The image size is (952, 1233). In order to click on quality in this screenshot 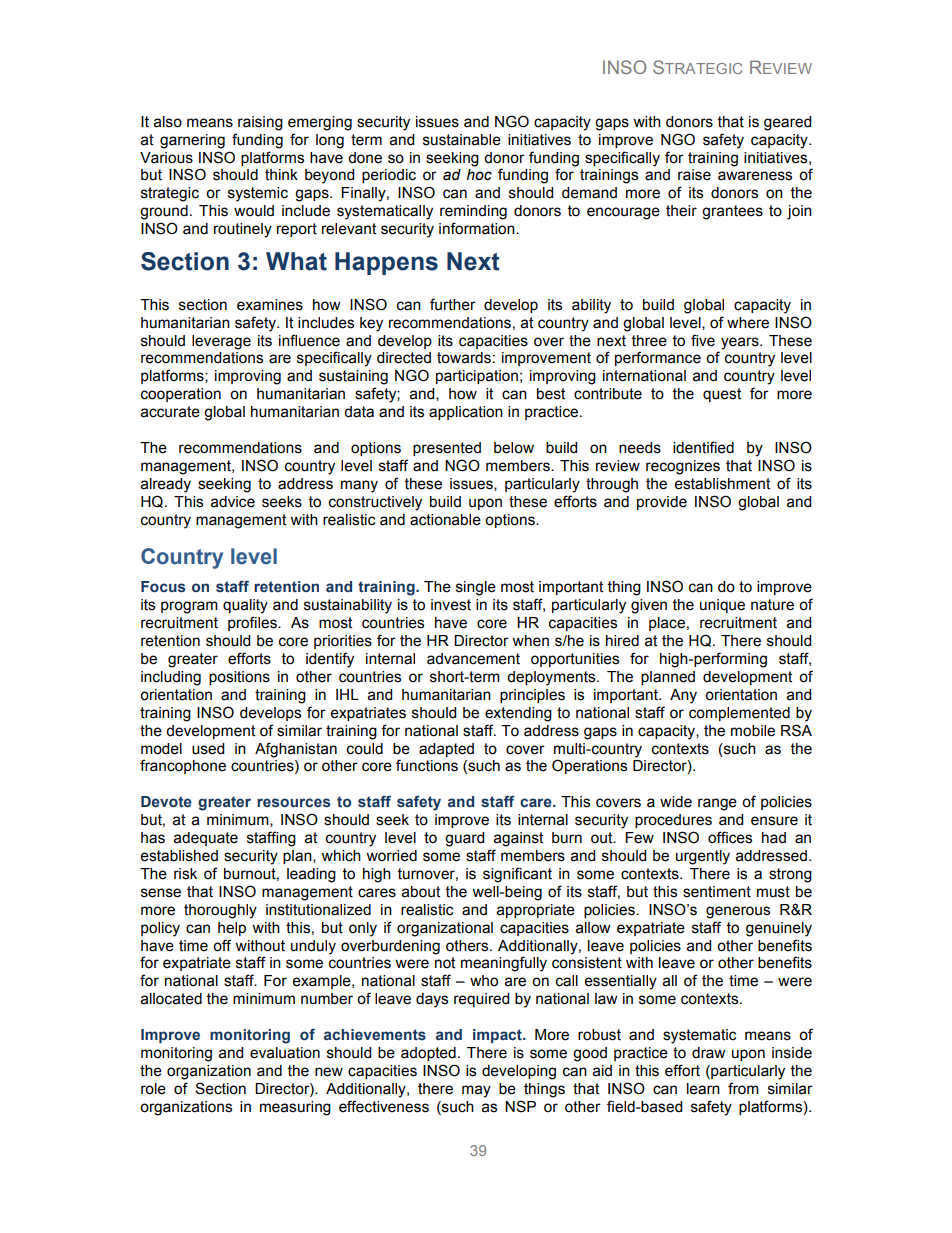, I will do `click(245, 606)`.
